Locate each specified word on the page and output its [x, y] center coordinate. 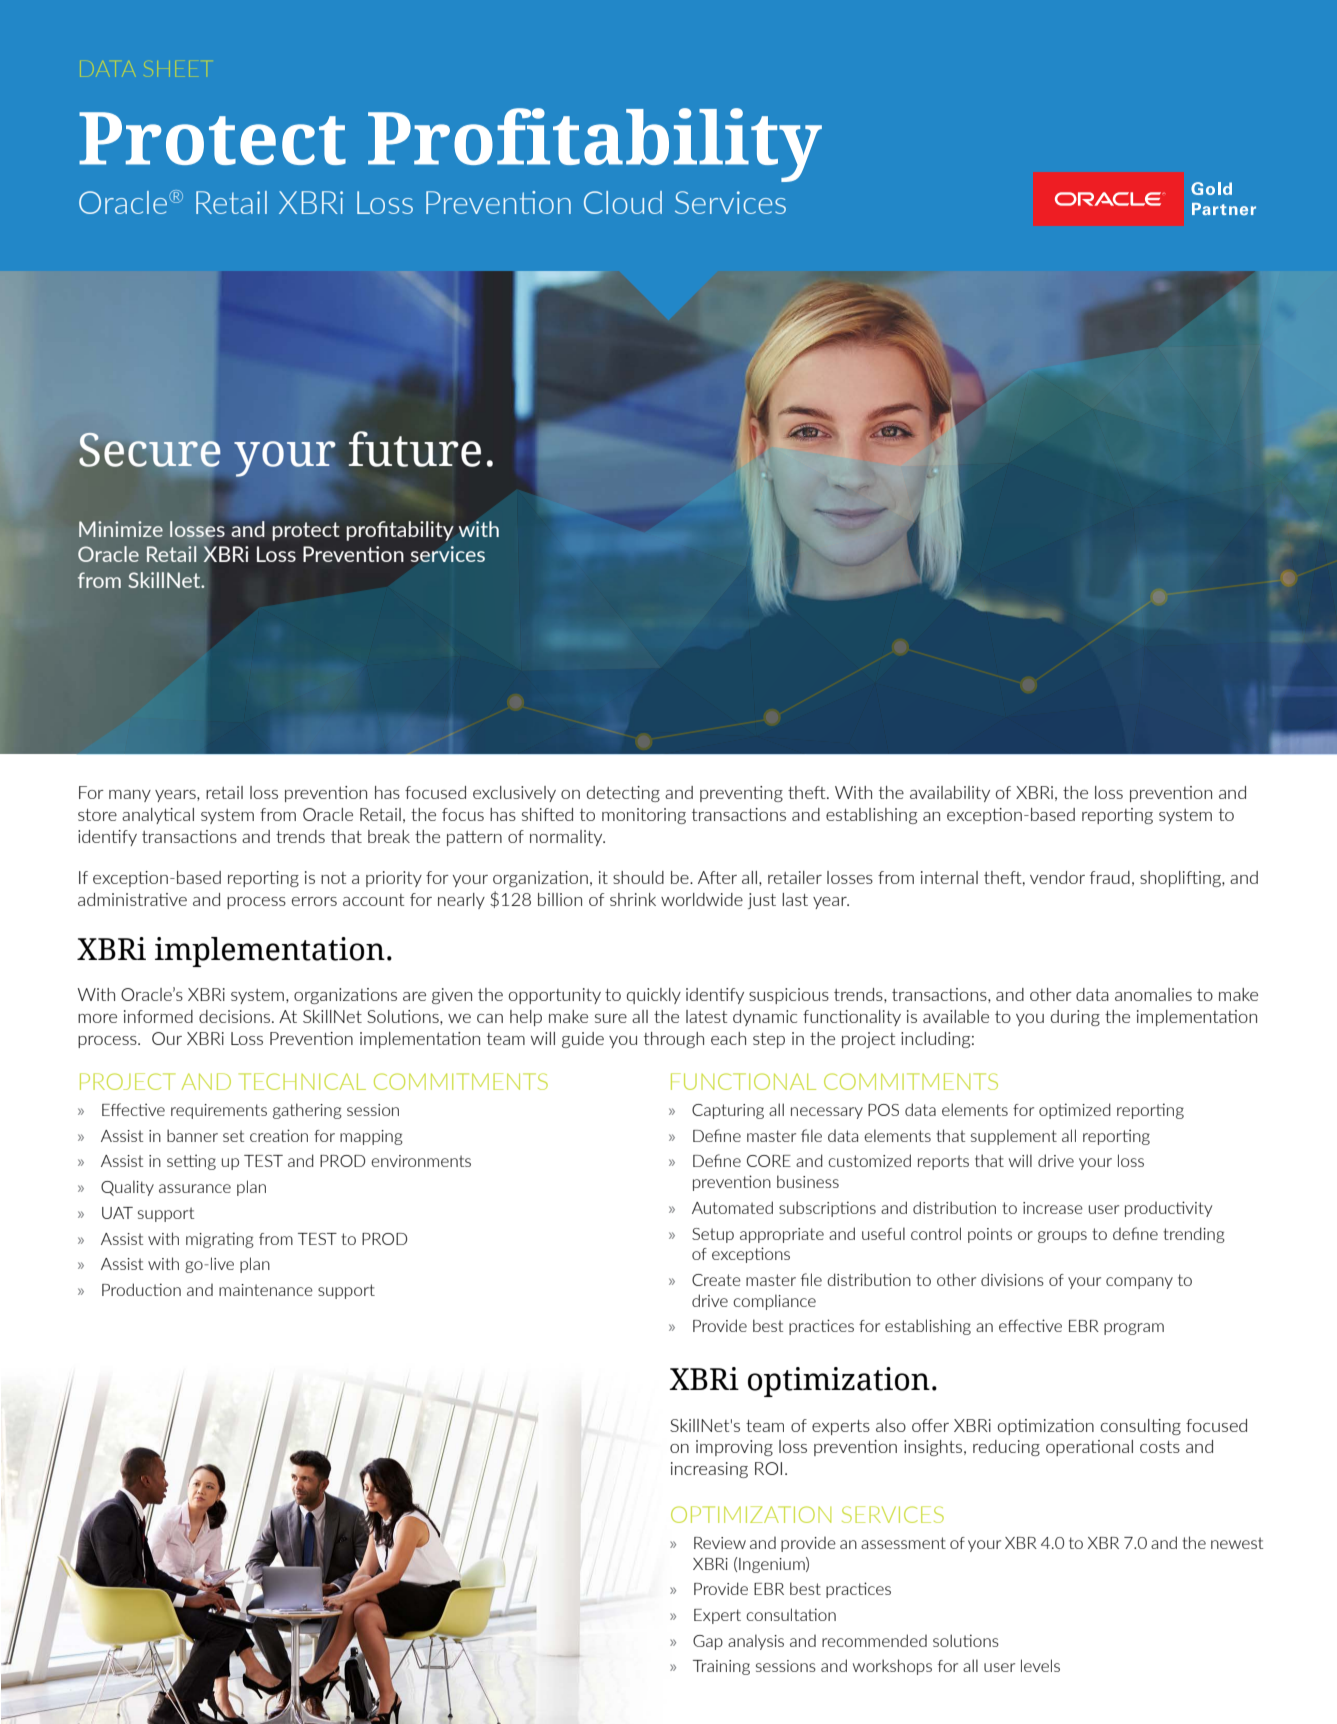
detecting [623, 794]
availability [950, 794]
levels [1040, 1665]
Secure [150, 450]
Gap [708, 1642]
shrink [633, 899]
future [414, 449]
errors [314, 901]
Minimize [121, 529]
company [1139, 1283]
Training [721, 1667]
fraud [1110, 877]
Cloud [623, 202]
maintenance [266, 1290]
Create [716, 1280]
